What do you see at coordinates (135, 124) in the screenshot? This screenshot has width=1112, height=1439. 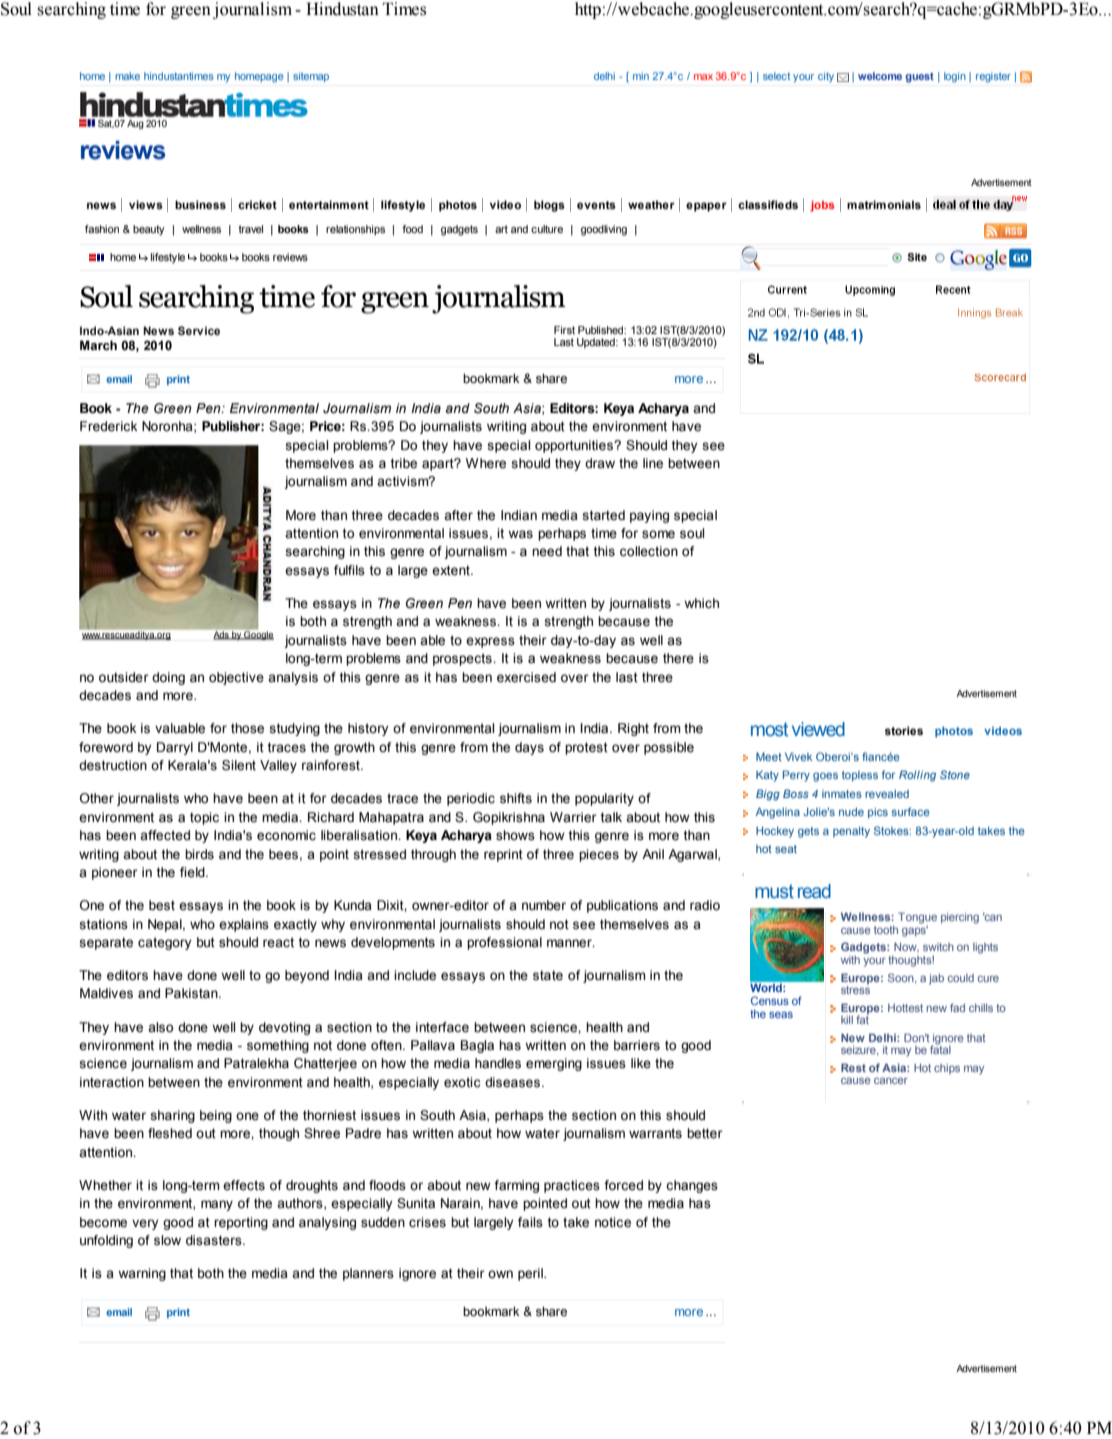 I see `Aug` at bounding box center [135, 124].
